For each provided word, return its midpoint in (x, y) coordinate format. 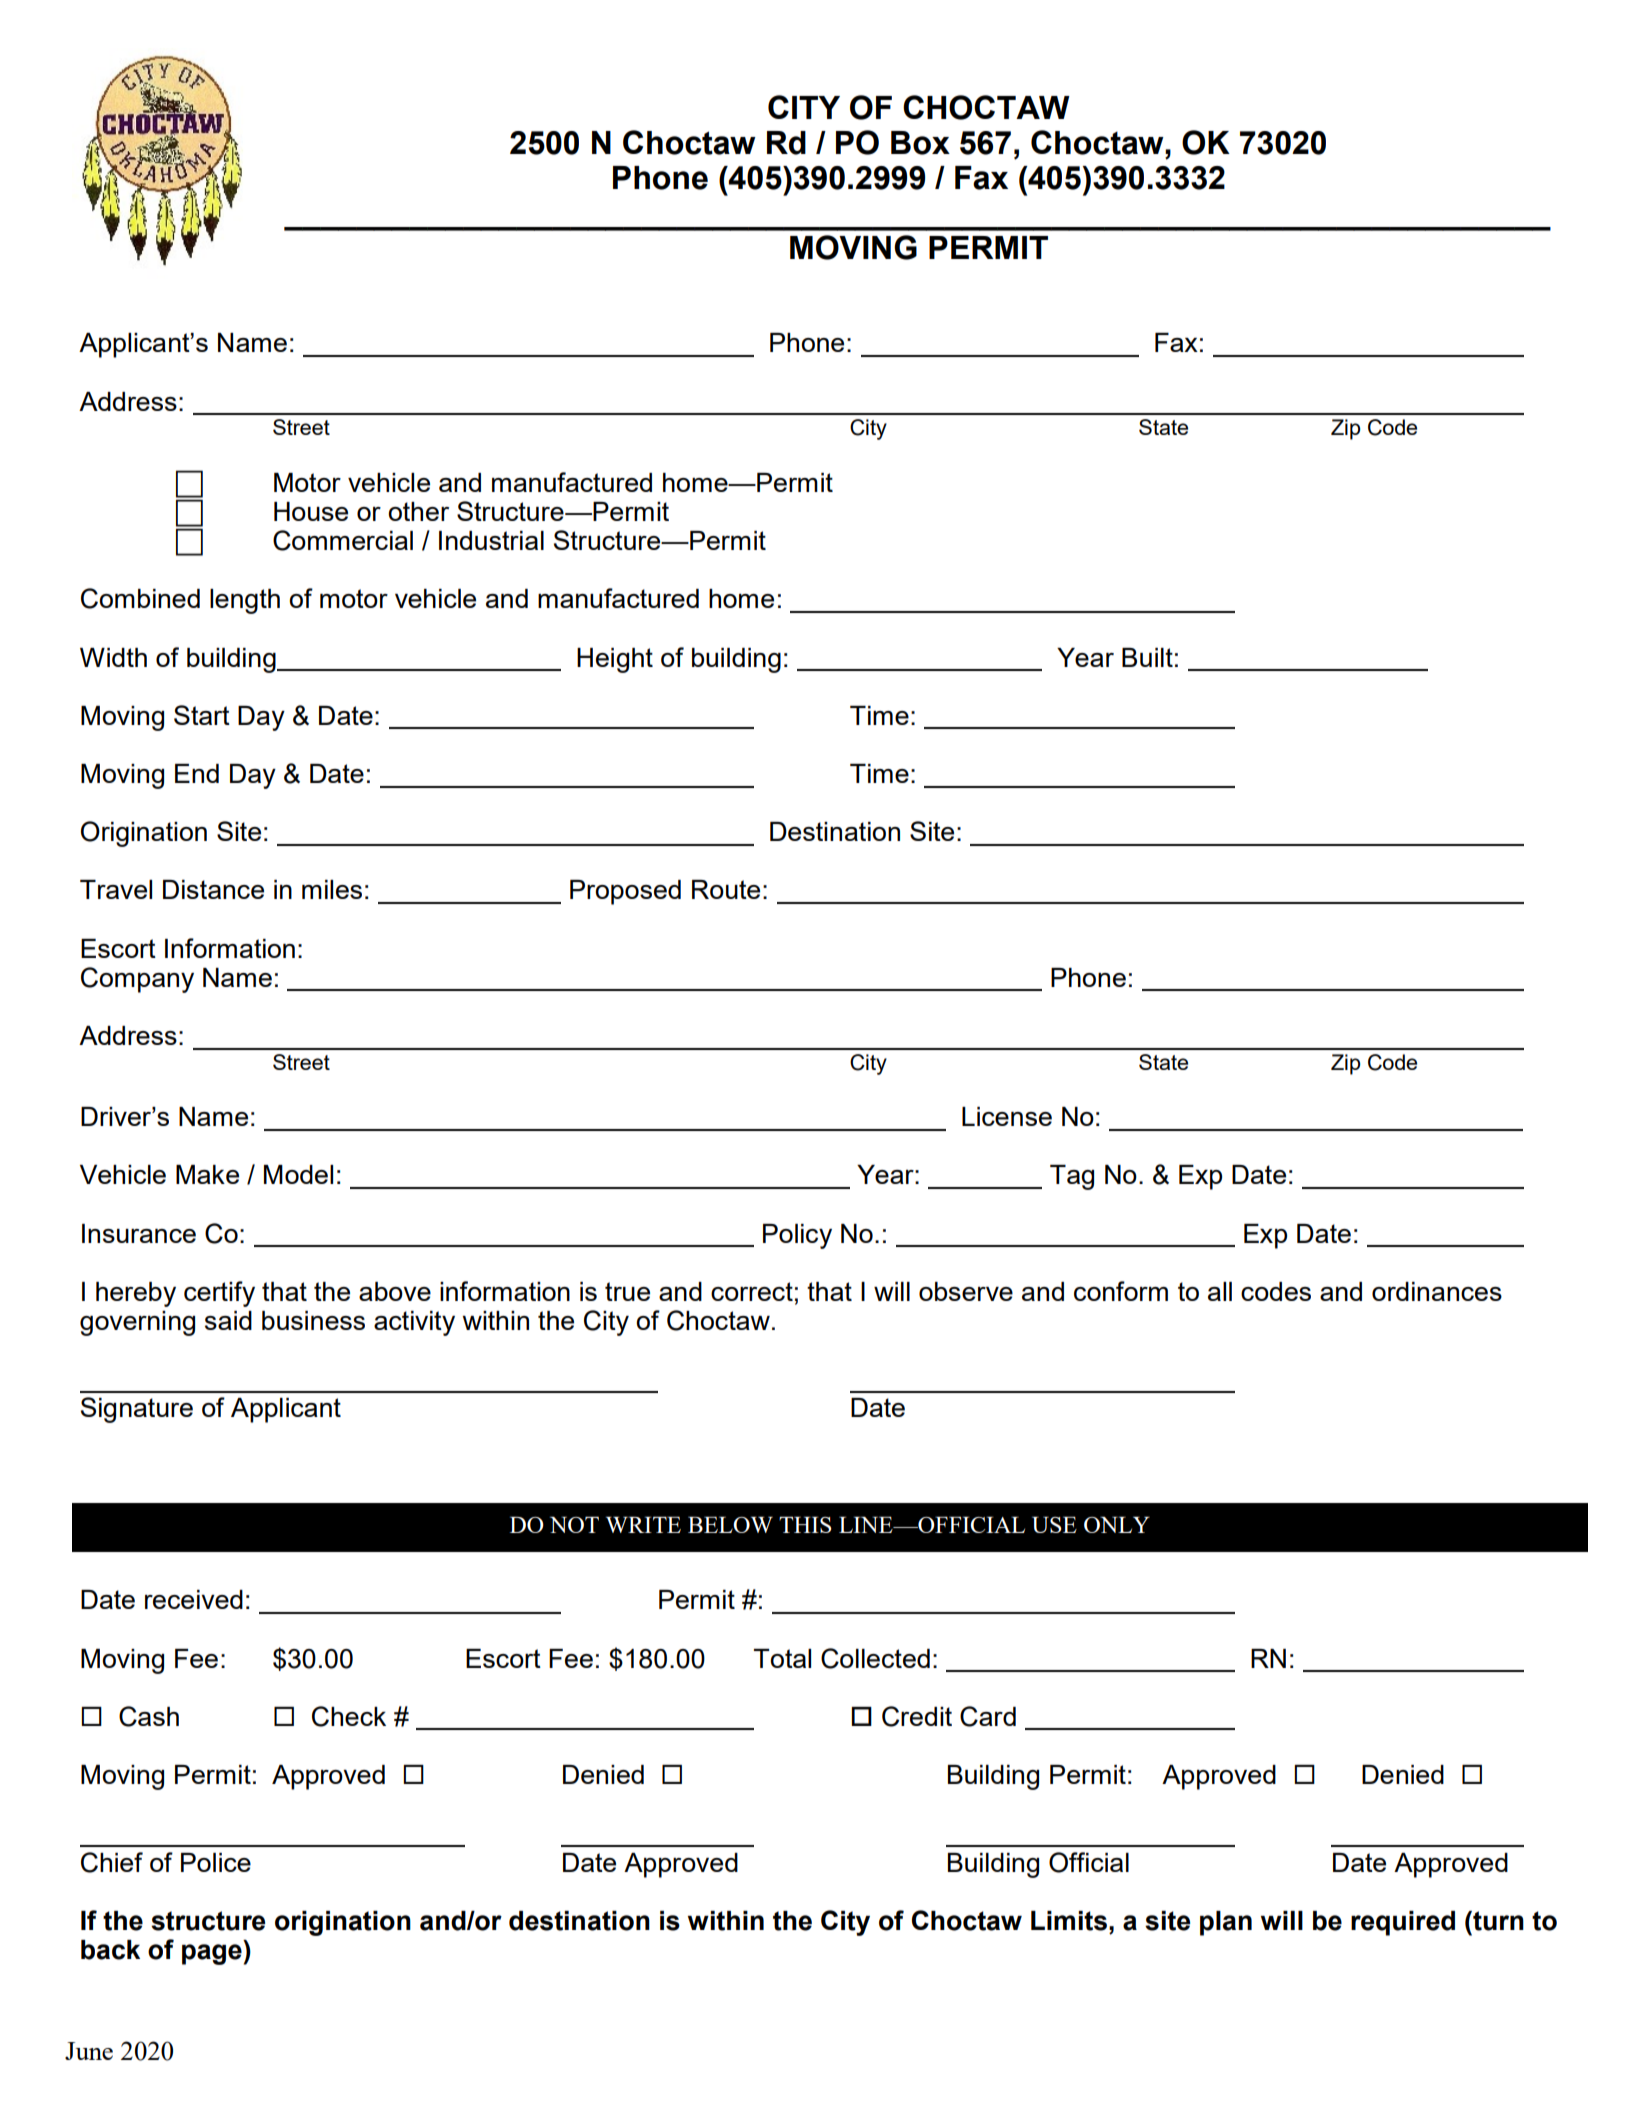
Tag (1072, 1177)
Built (1147, 657)
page (212, 1954)
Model (298, 1174)
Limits (1069, 1921)
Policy (797, 1236)
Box (920, 143)
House (311, 511)
